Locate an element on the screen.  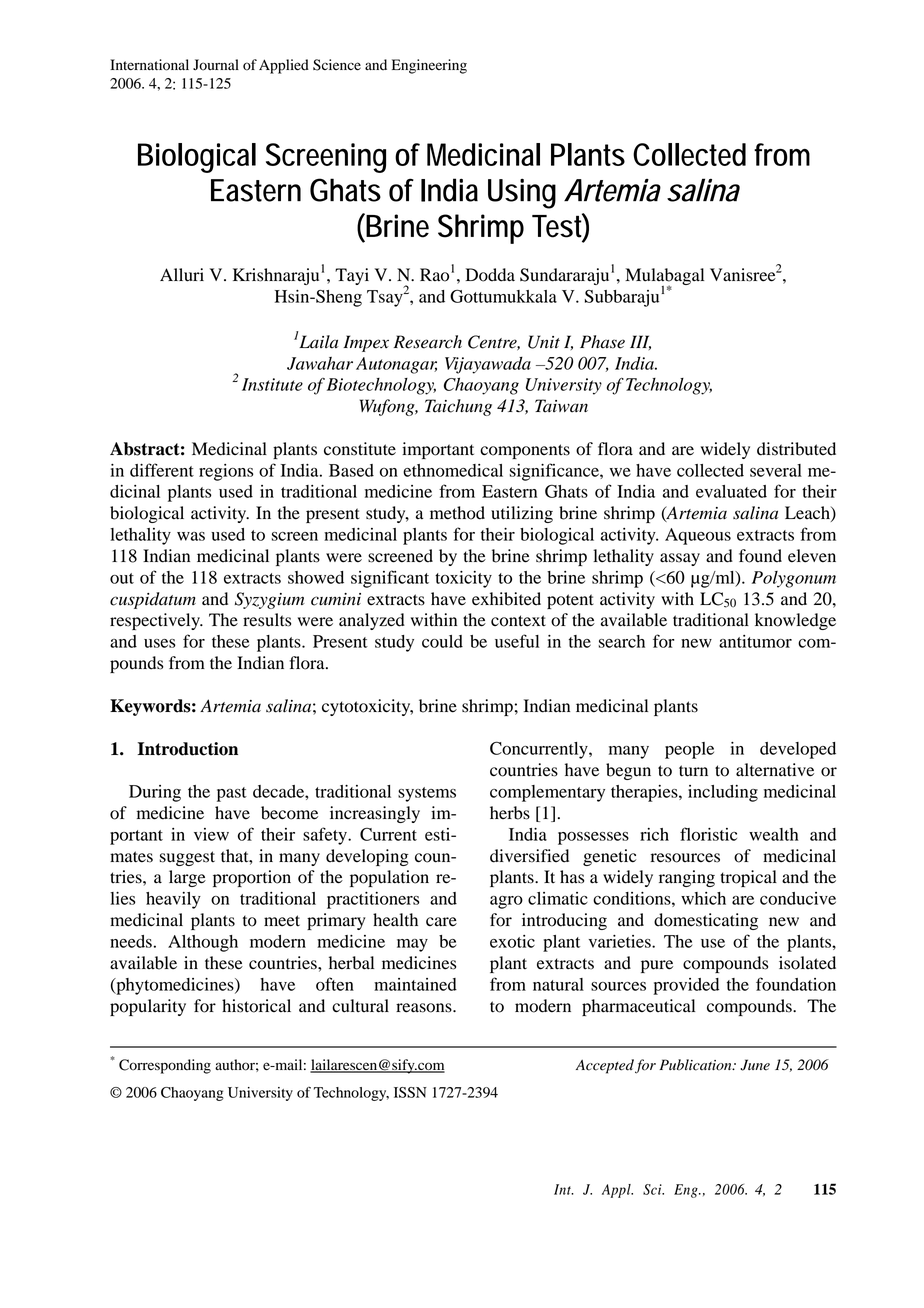
ISSN is located at coordinates (410, 1092).
